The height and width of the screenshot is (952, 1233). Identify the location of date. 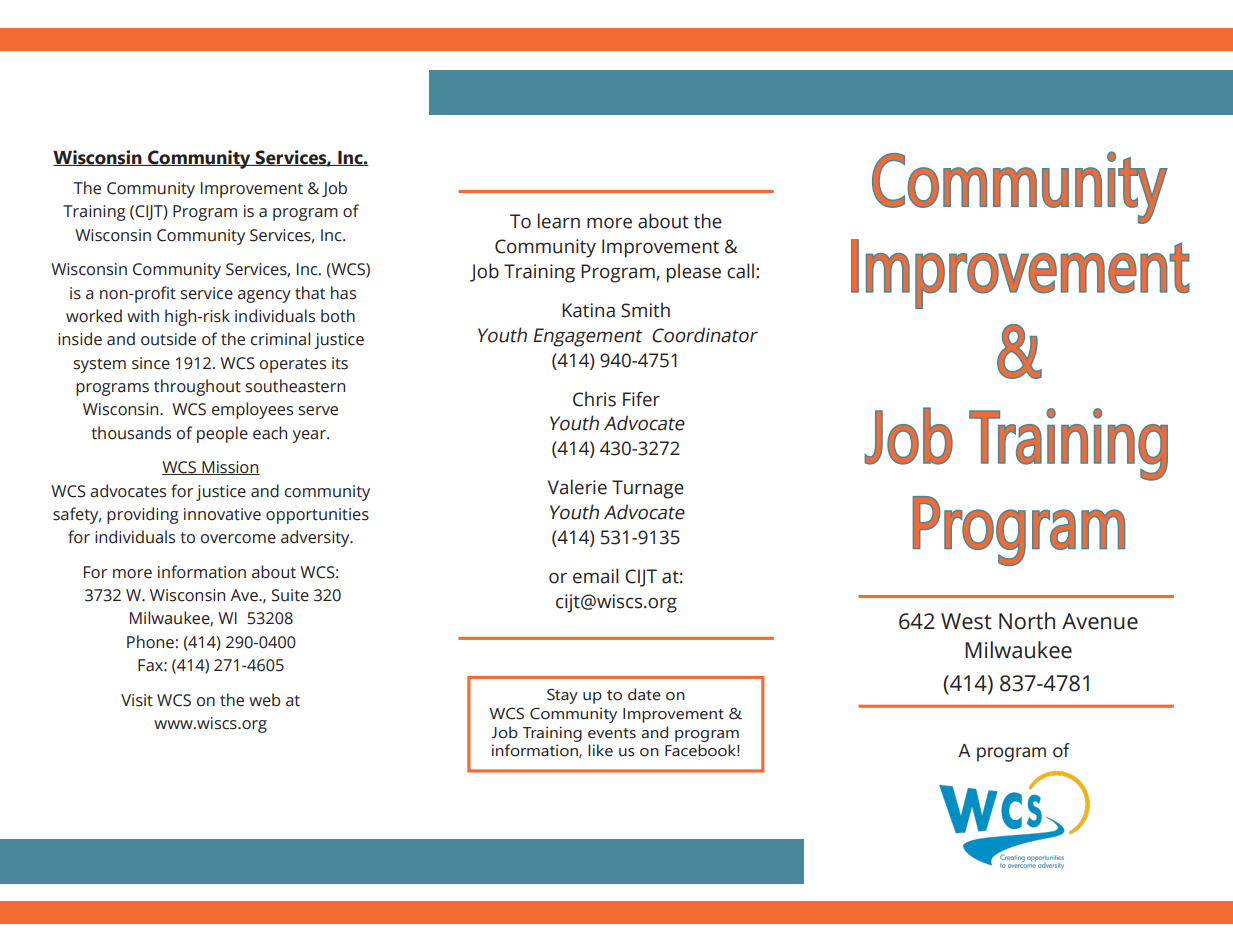
(644, 694).
